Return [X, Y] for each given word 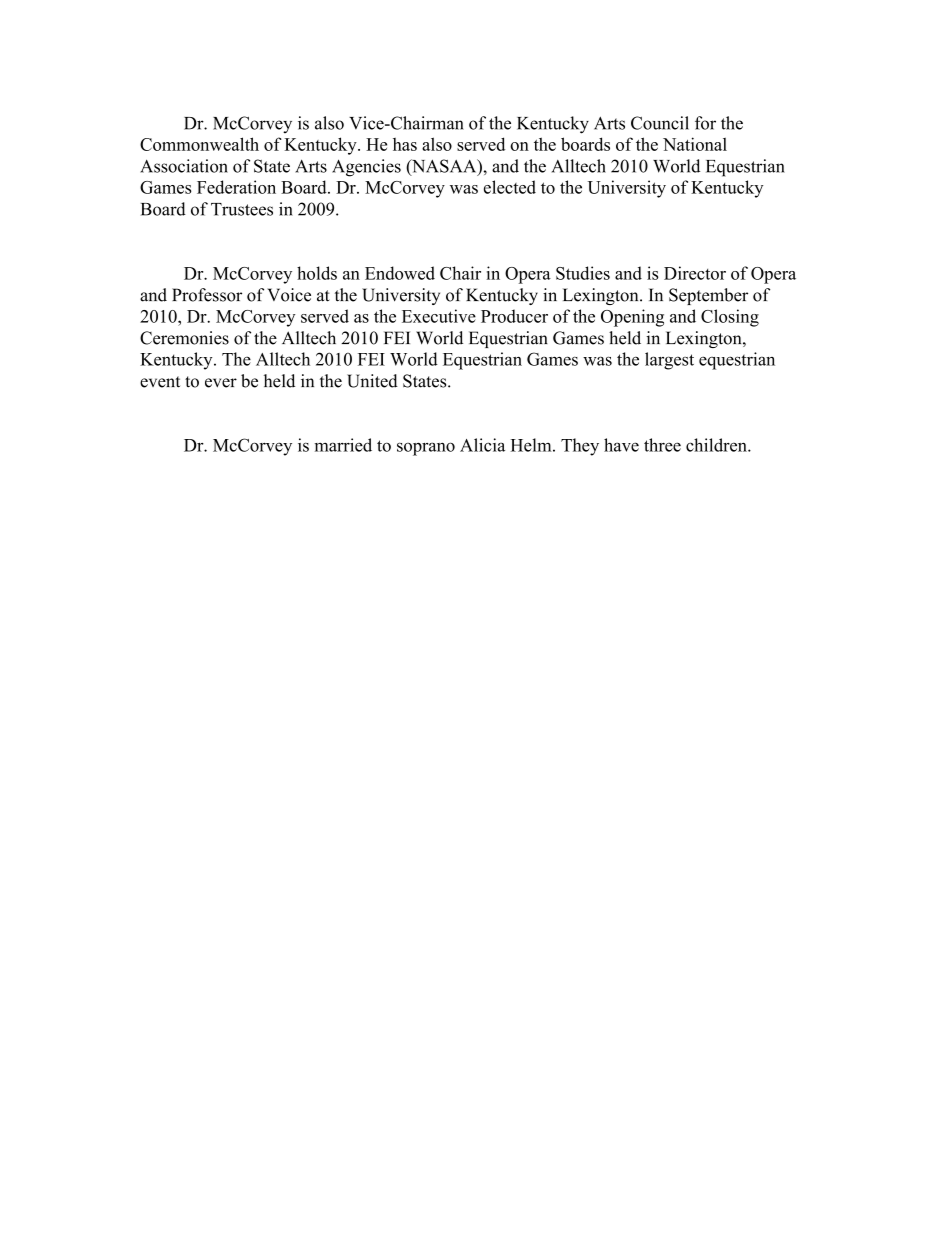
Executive [439, 316]
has [405, 144]
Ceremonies [184, 338]
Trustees [242, 209]
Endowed [400, 273]
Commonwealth [199, 144]
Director [695, 273]
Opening [632, 318]
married [343, 445]
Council [660, 123]
